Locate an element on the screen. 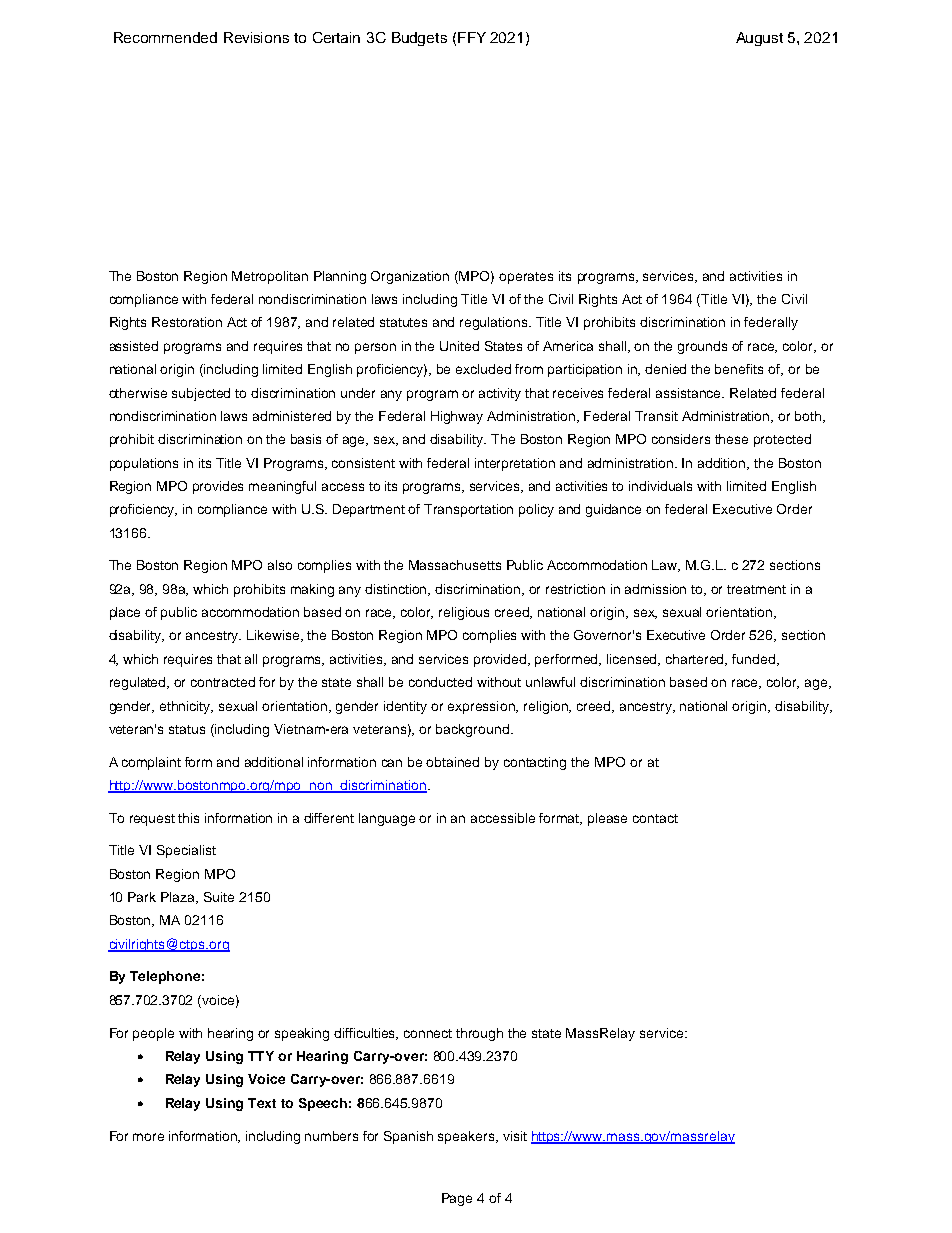 This screenshot has width=952, height=1233. language is located at coordinates (387, 819).
